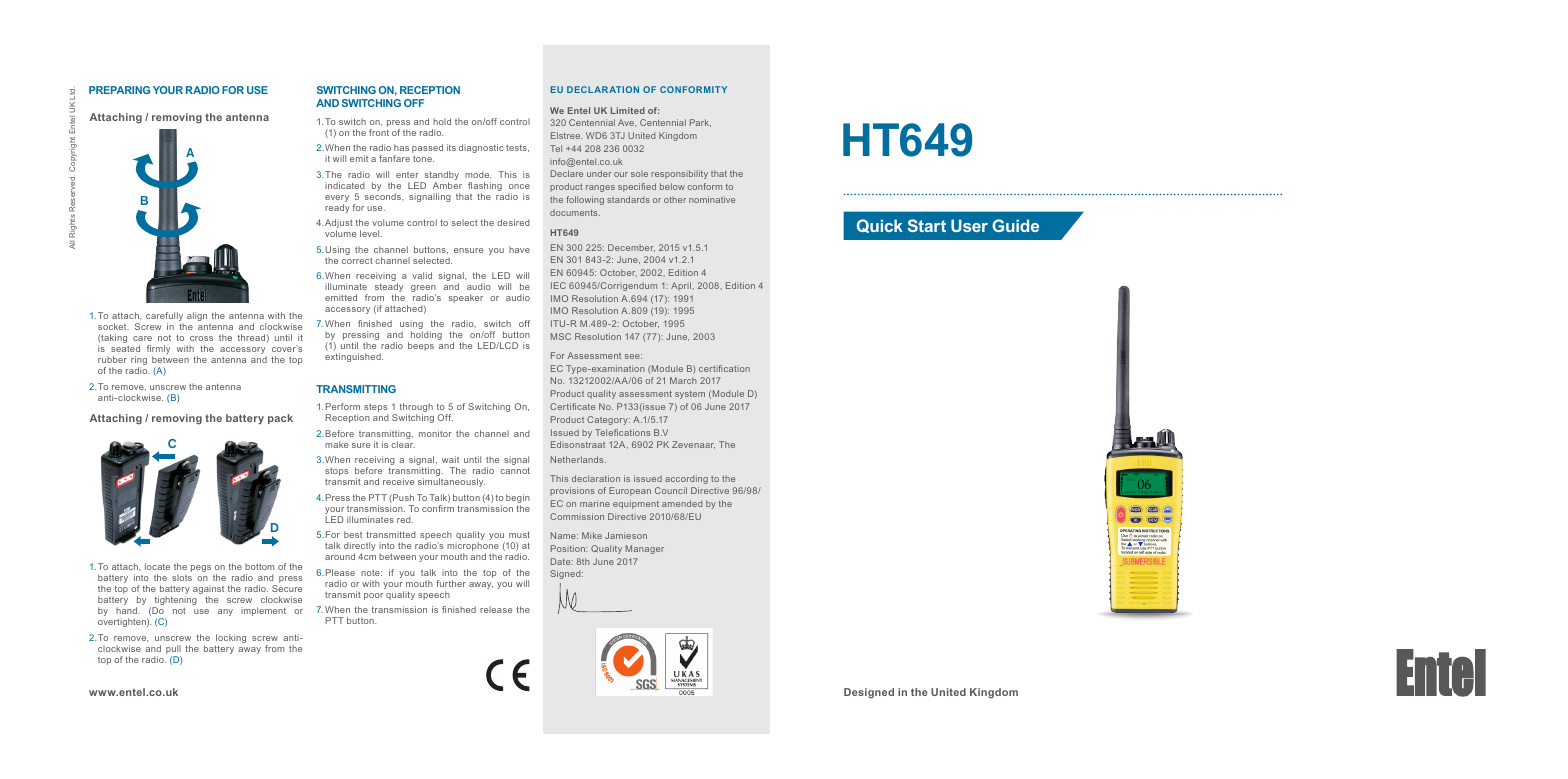  Describe the element at coordinates (496, 609) in the image. I see `release` at that location.
